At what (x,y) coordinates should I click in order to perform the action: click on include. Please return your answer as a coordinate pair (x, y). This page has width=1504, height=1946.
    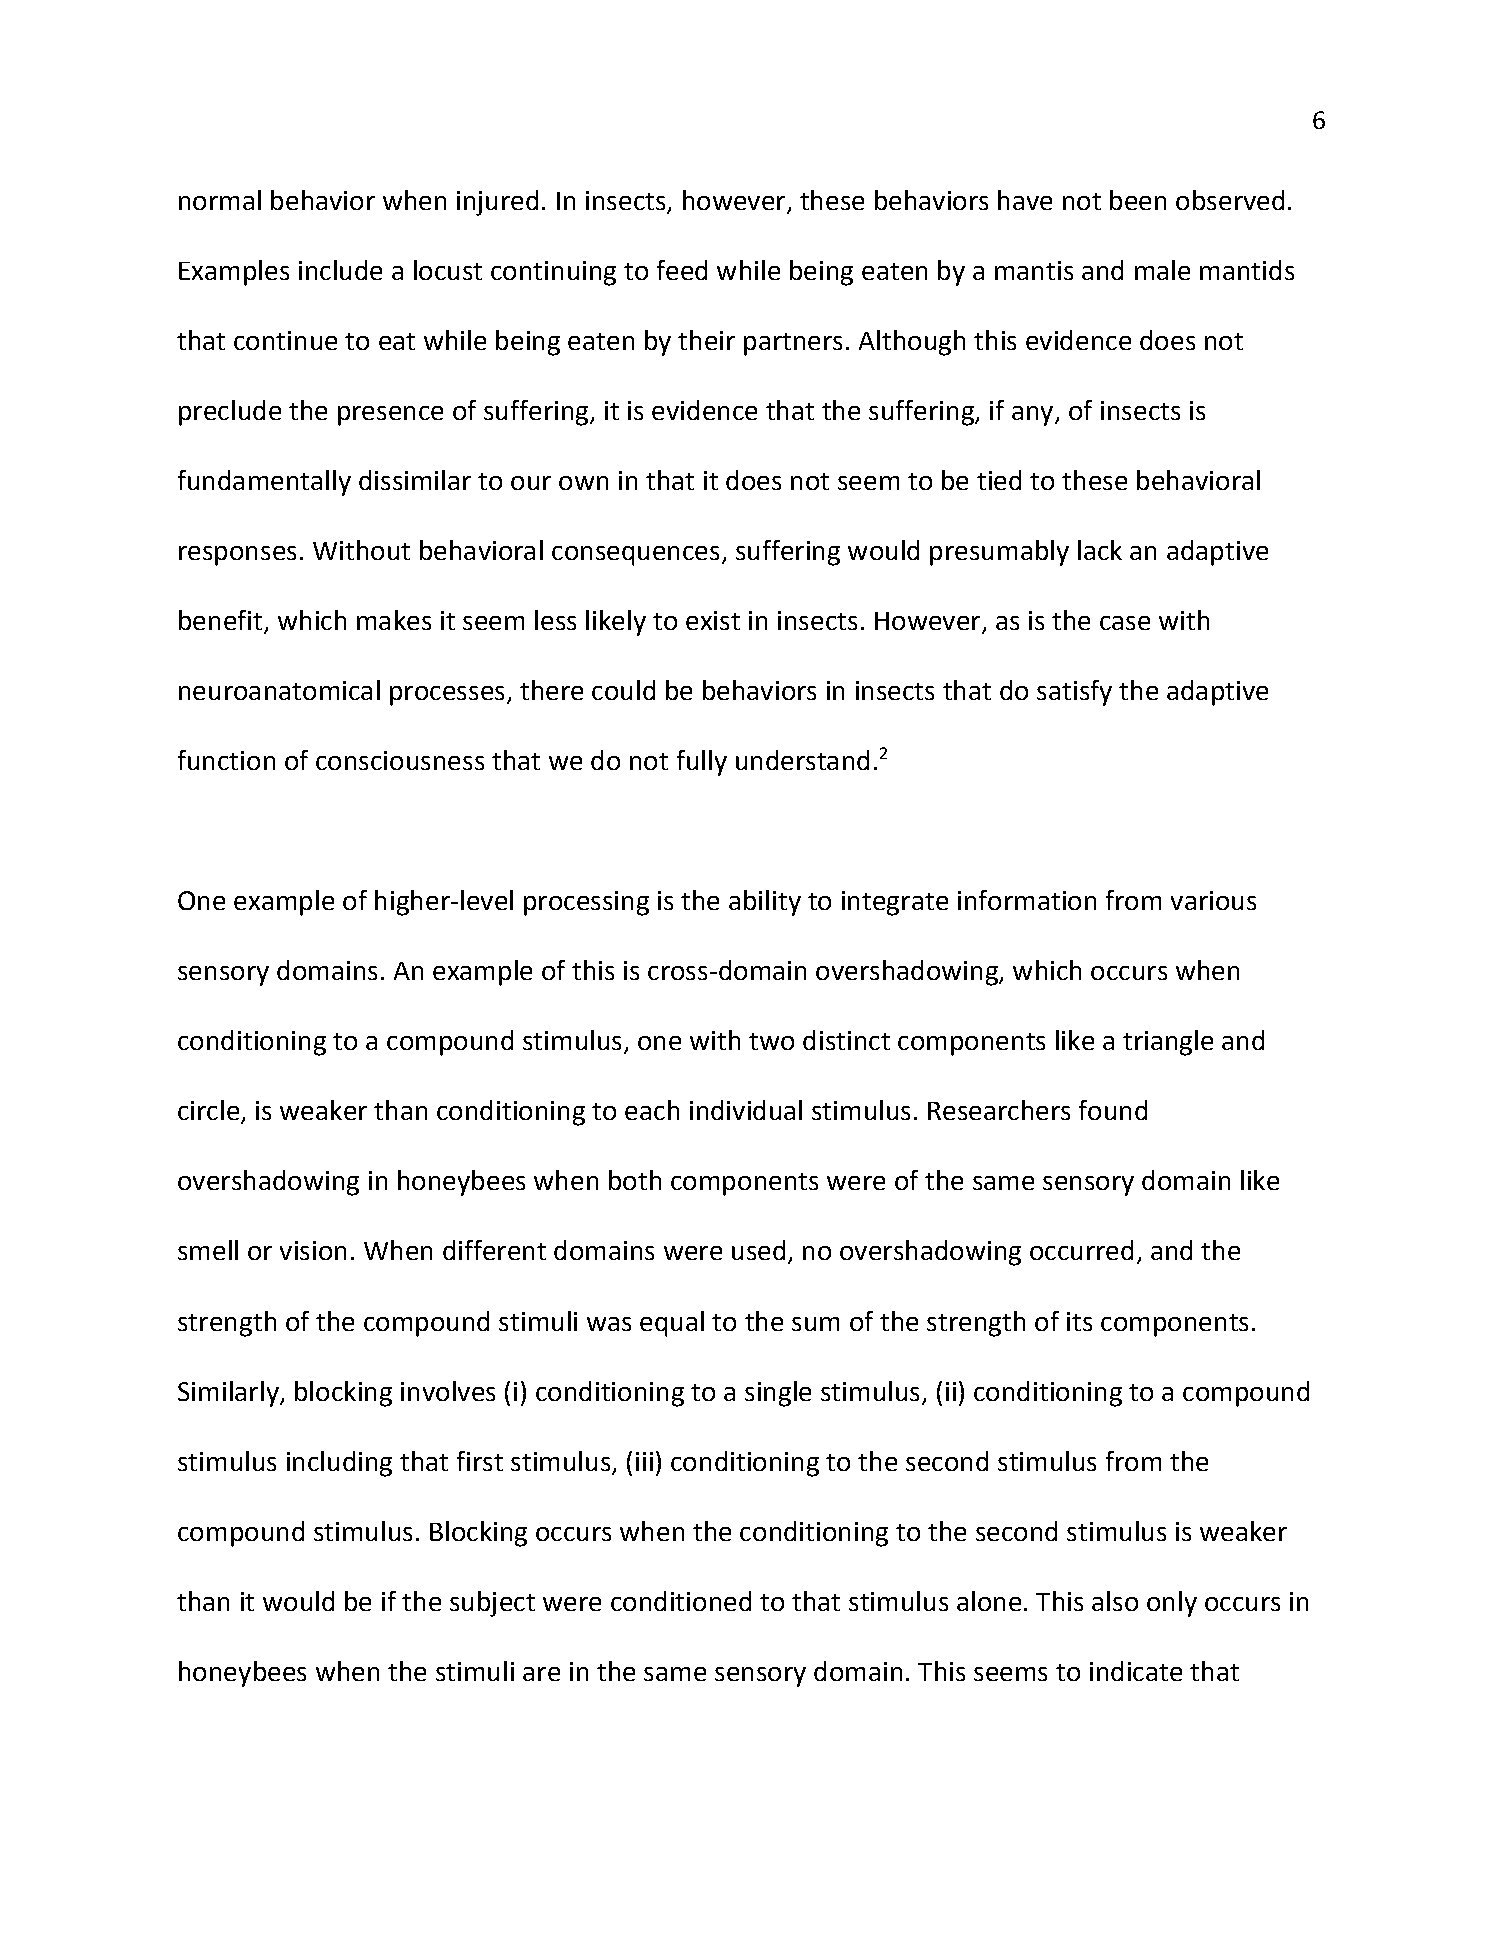
    Looking at the image, I should click on (340, 270).
